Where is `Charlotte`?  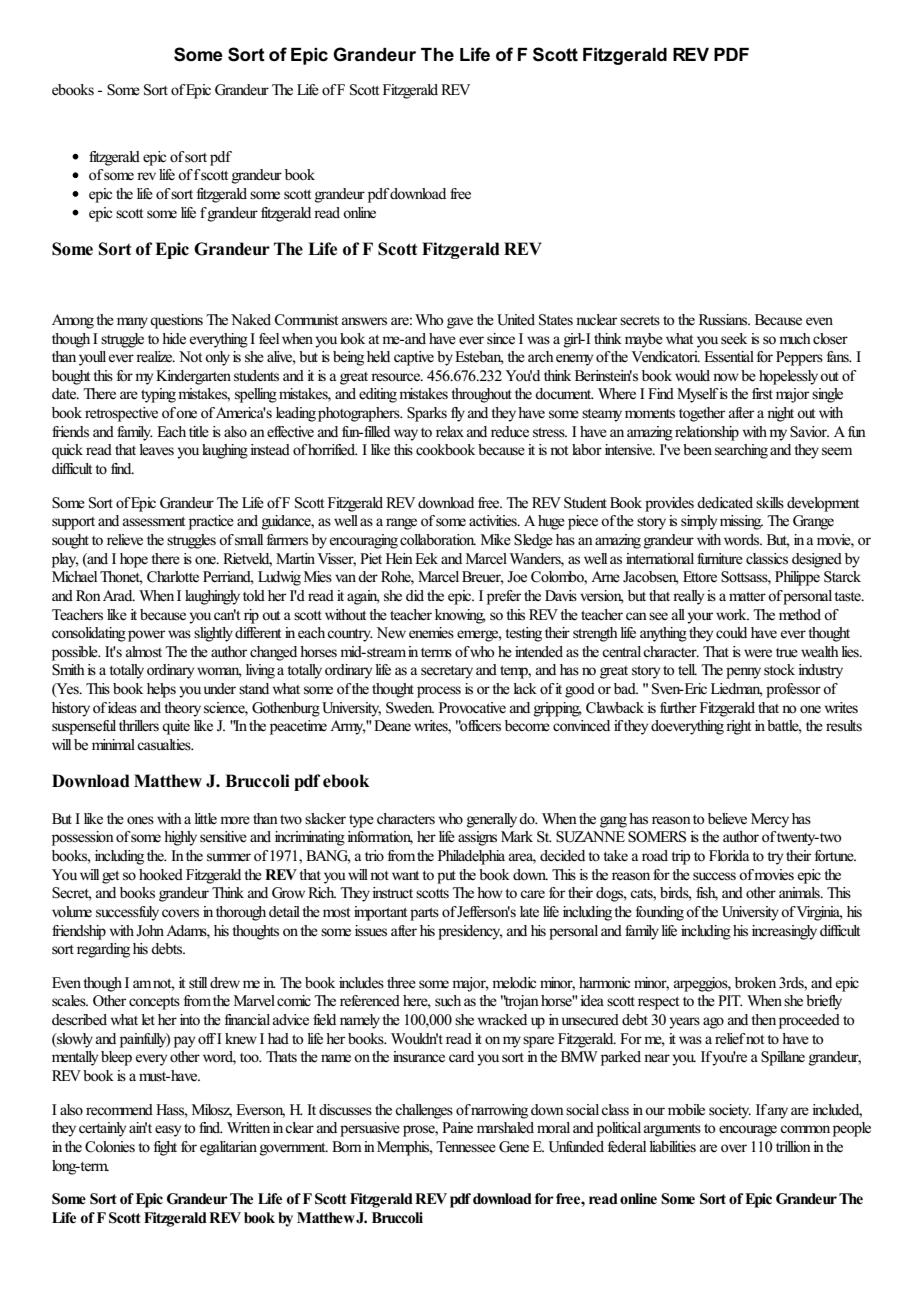
Charlotte is located at coordinates (173, 577).
